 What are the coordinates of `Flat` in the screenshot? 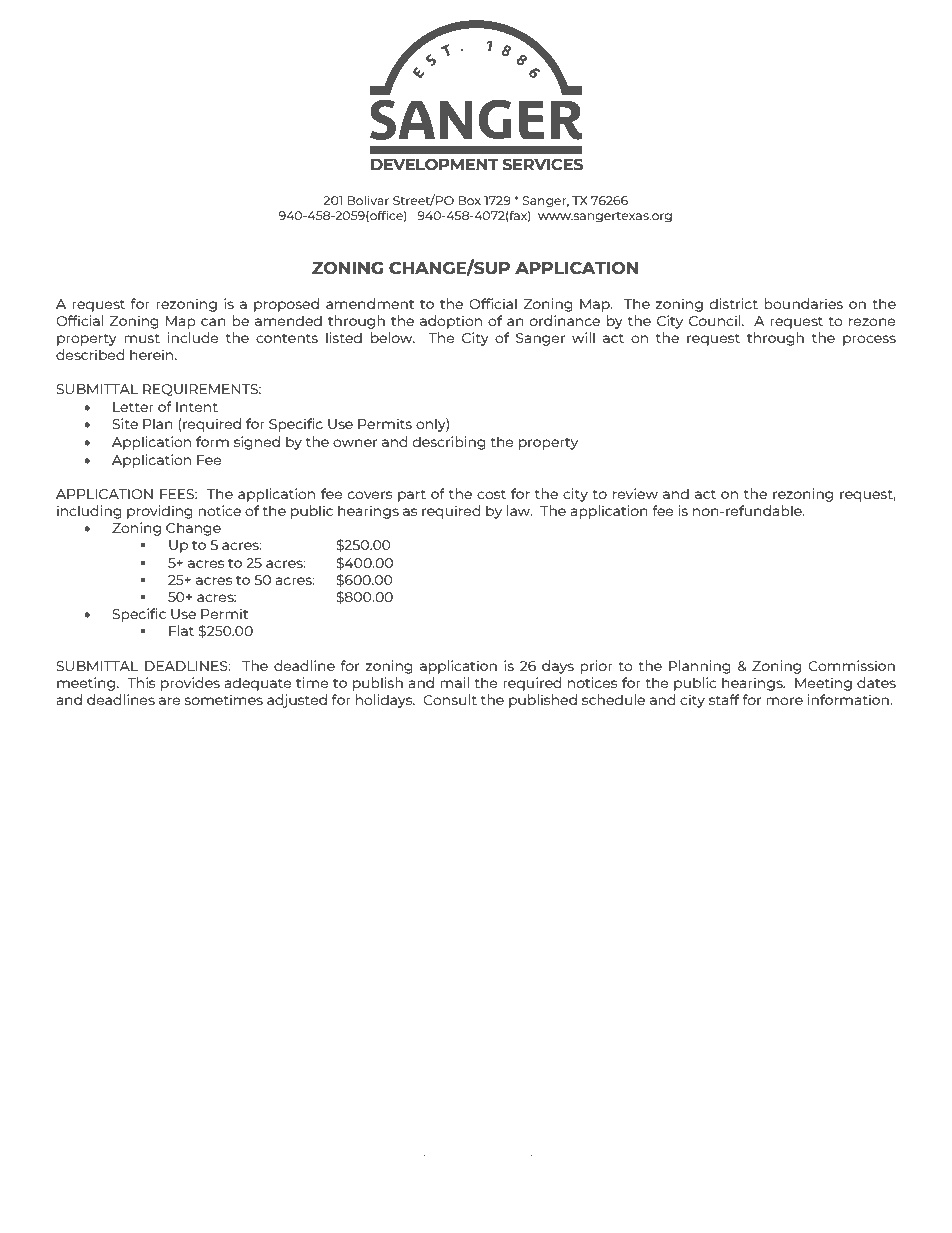 It's located at (181, 630).
